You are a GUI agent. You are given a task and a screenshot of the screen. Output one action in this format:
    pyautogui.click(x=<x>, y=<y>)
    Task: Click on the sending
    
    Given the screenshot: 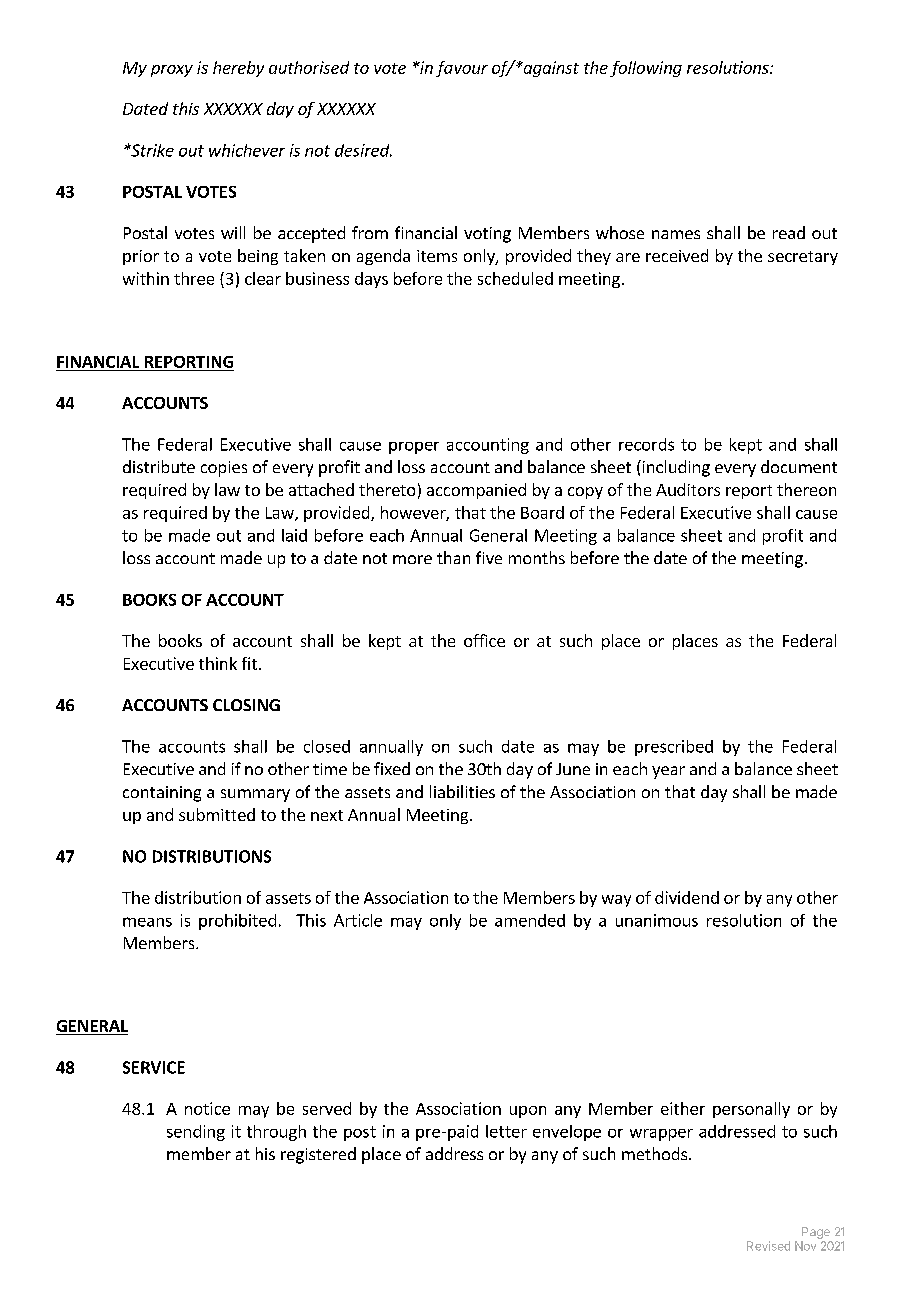 What is the action you would take?
    pyautogui.click(x=196, y=1133)
